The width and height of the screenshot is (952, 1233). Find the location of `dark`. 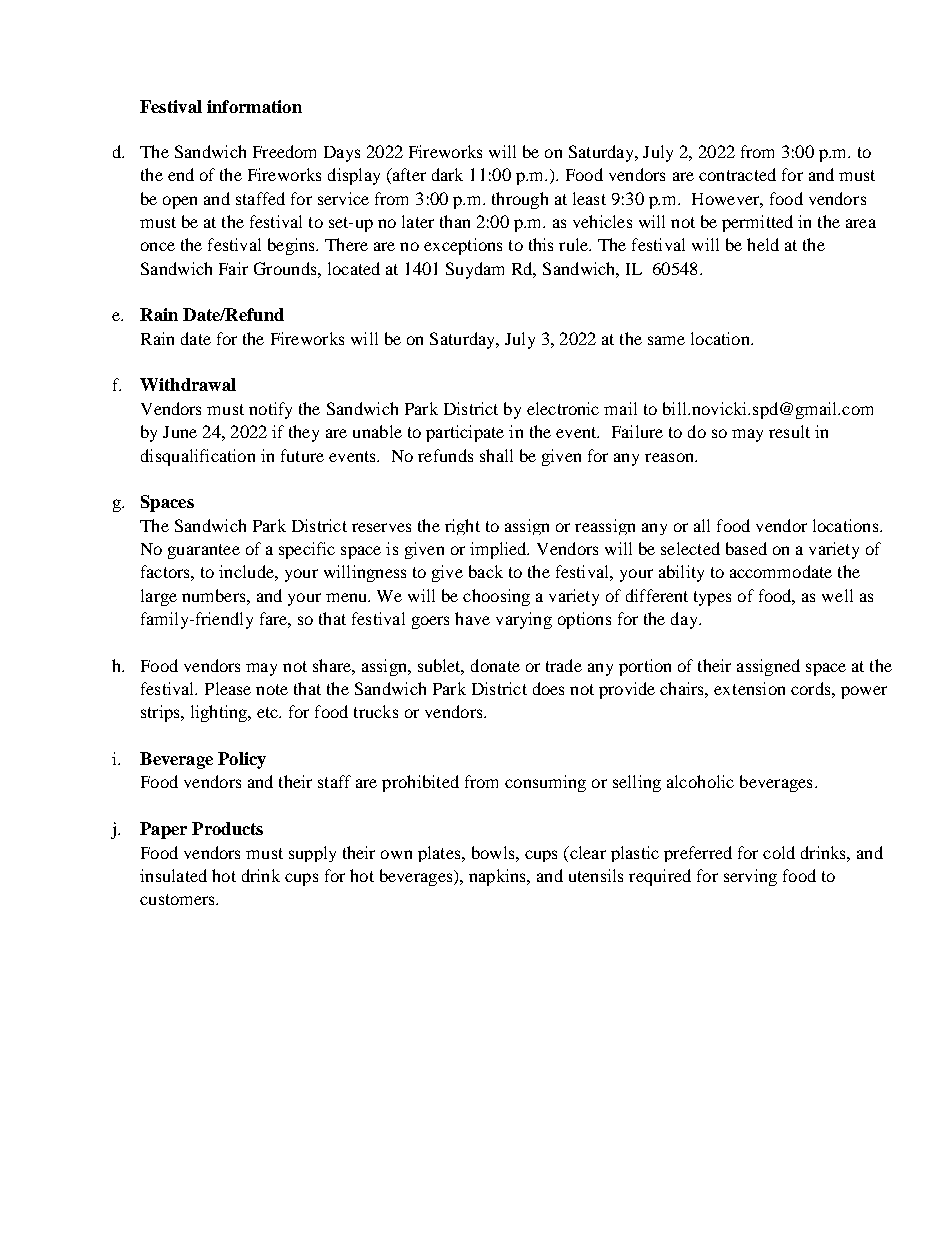

dark is located at coordinates (447, 174).
